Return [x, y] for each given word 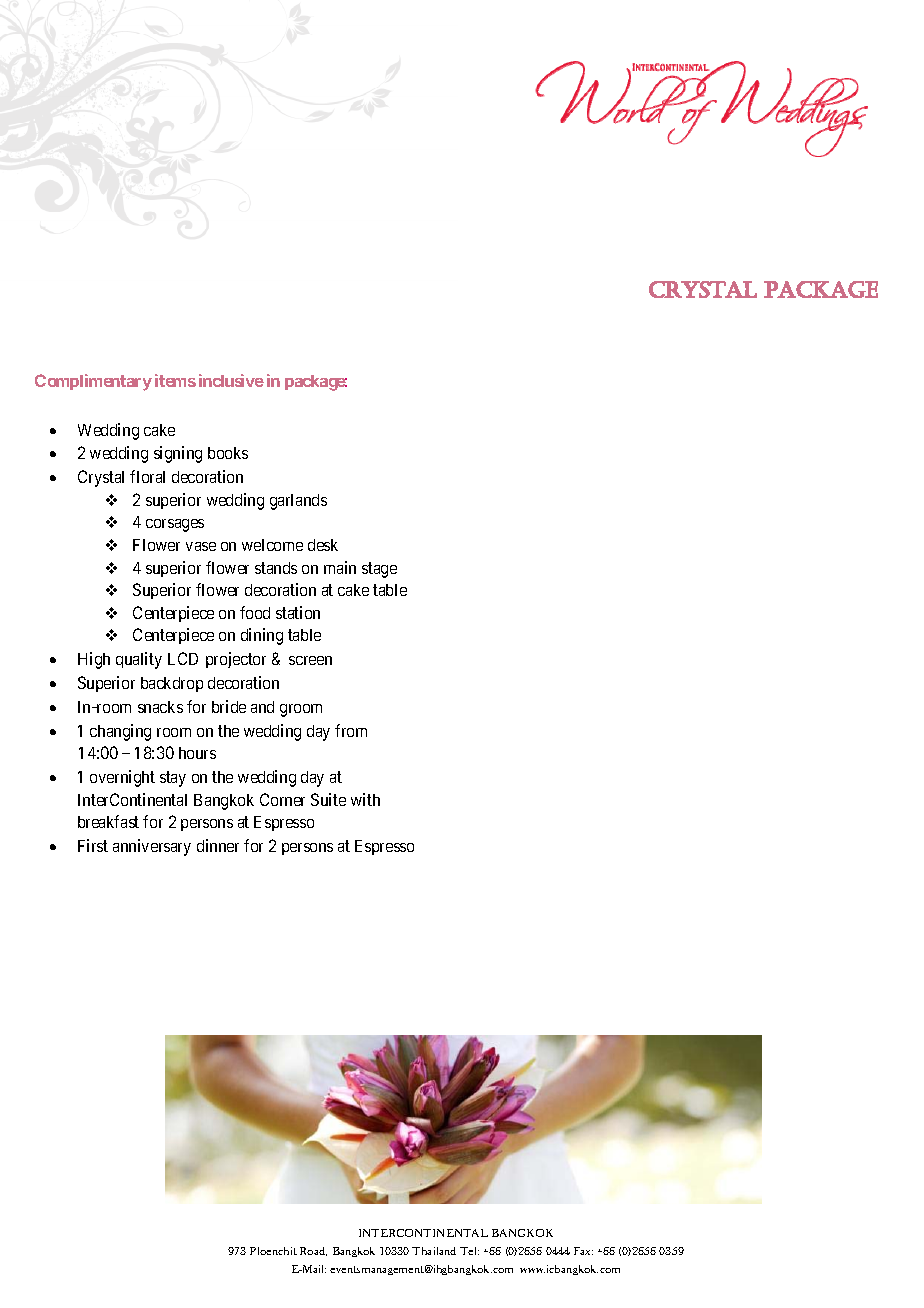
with [365, 799]
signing [178, 454]
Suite [328, 799]
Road [313, 1251]
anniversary [152, 847]
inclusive [231, 380]
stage [379, 570]
